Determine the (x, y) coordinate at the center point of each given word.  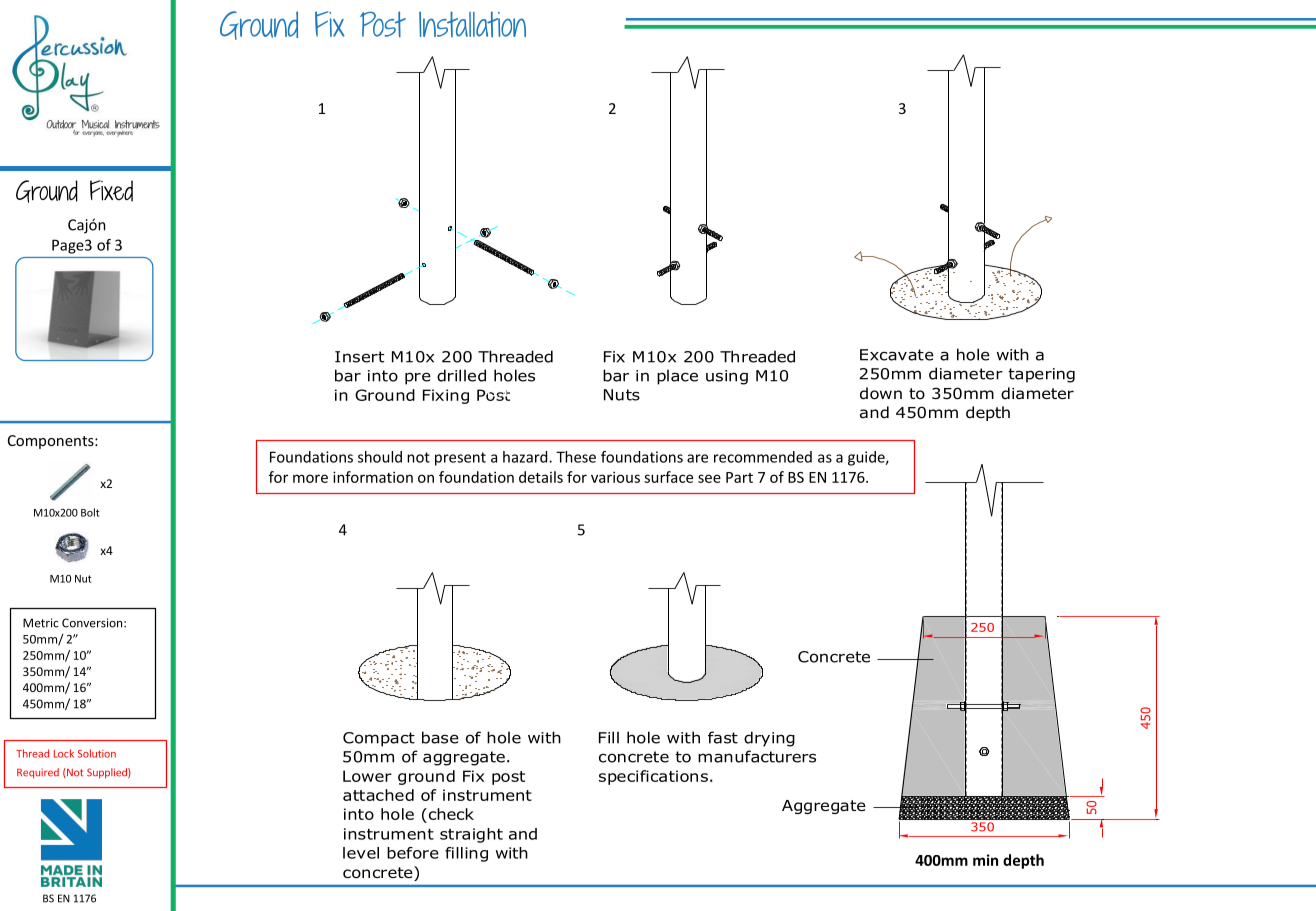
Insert (359, 357)
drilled (461, 375)
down (881, 393)
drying (769, 739)
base (440, 737)
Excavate (897, 355)
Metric (41, 623)
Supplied (108, 773)
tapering (1041, 375)
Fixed (111, 191)
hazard (526, 457)
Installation (472, 24)
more (310, 478)
